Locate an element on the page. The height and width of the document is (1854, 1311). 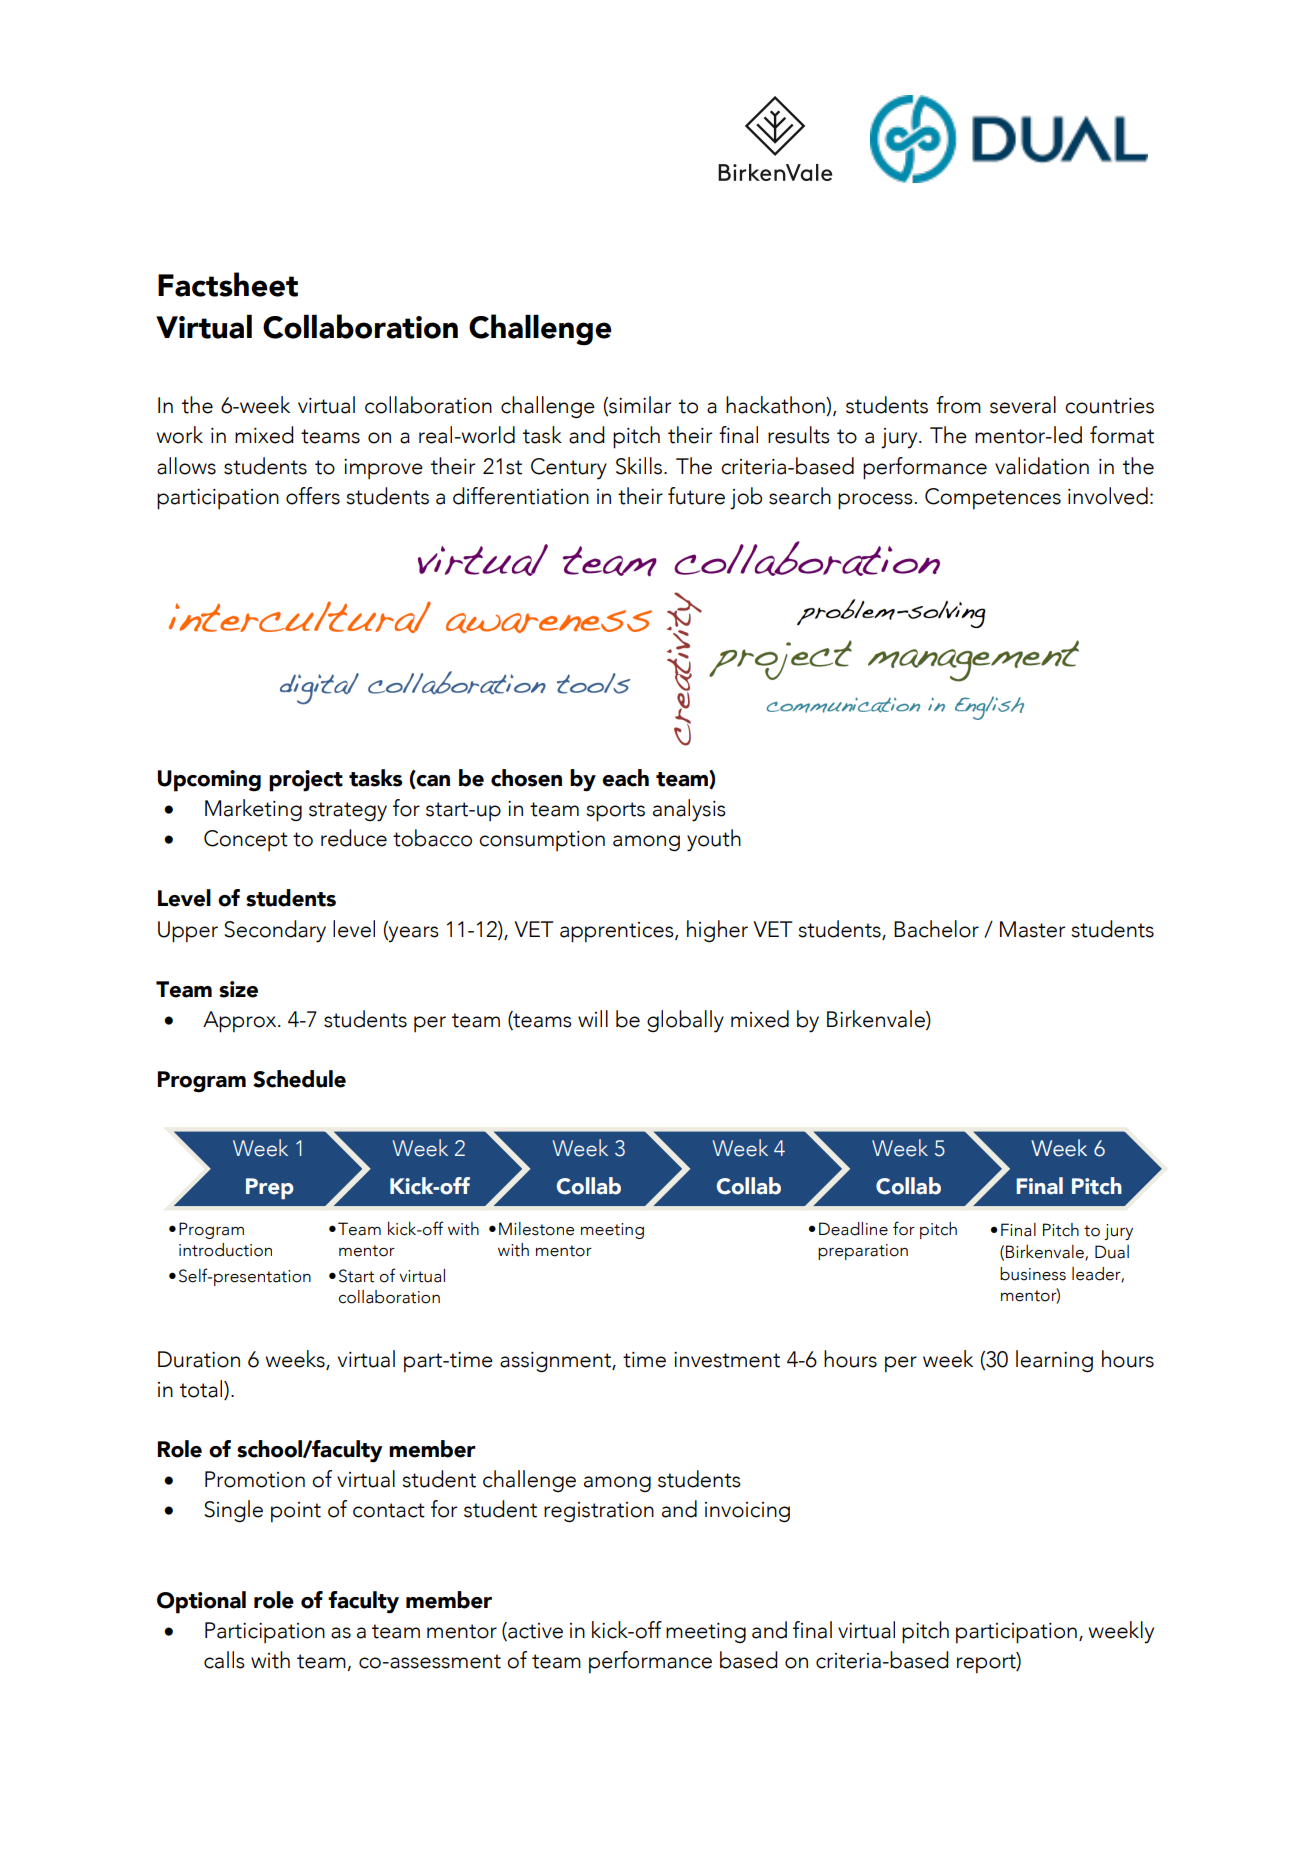
sports is located at coordinates (615, 812).
